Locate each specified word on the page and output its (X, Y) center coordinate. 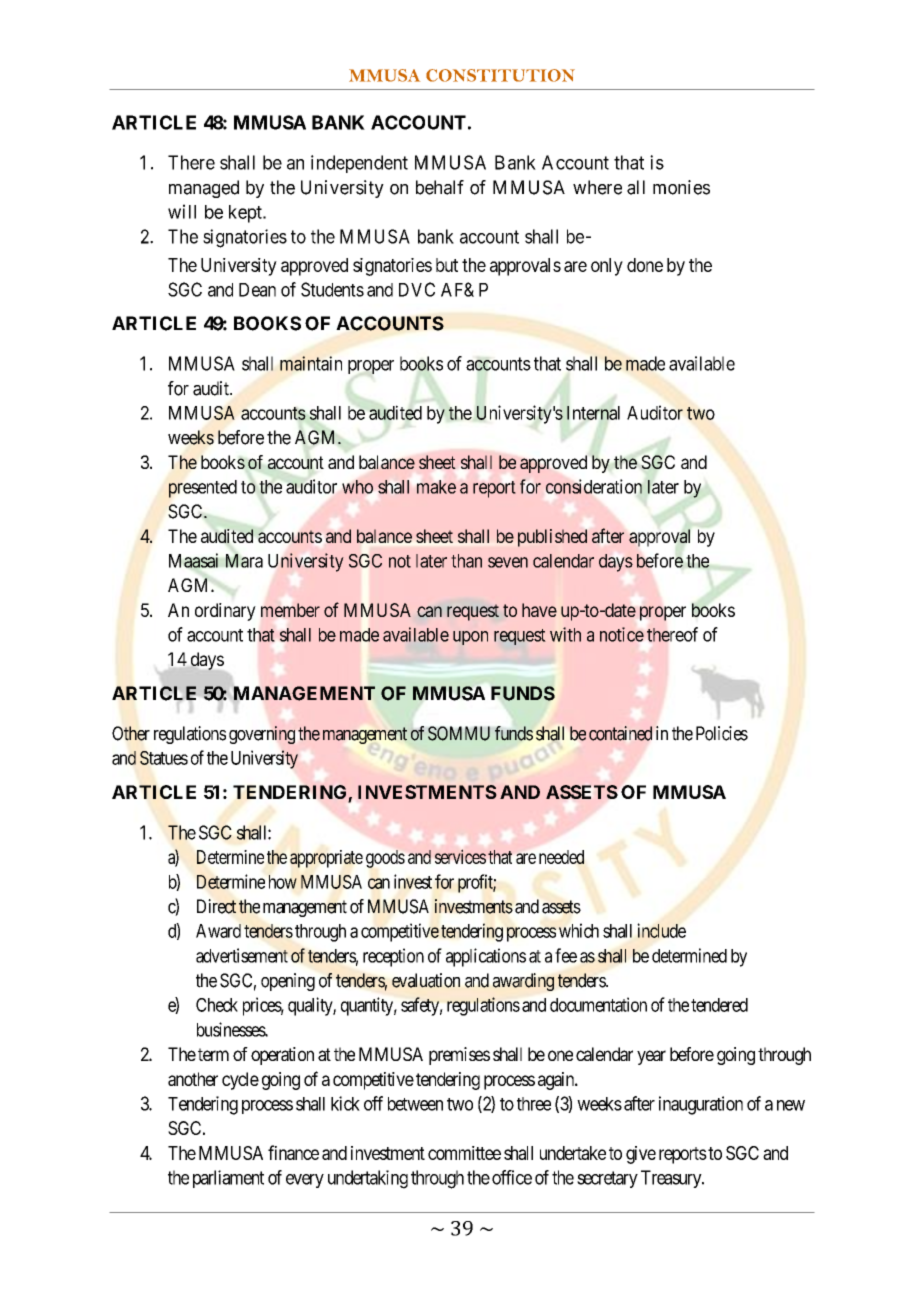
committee (464, 1153)
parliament (228, 1179)
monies (681, 187)
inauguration (701, 1105)
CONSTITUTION (500, 75)
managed (204, 189)
